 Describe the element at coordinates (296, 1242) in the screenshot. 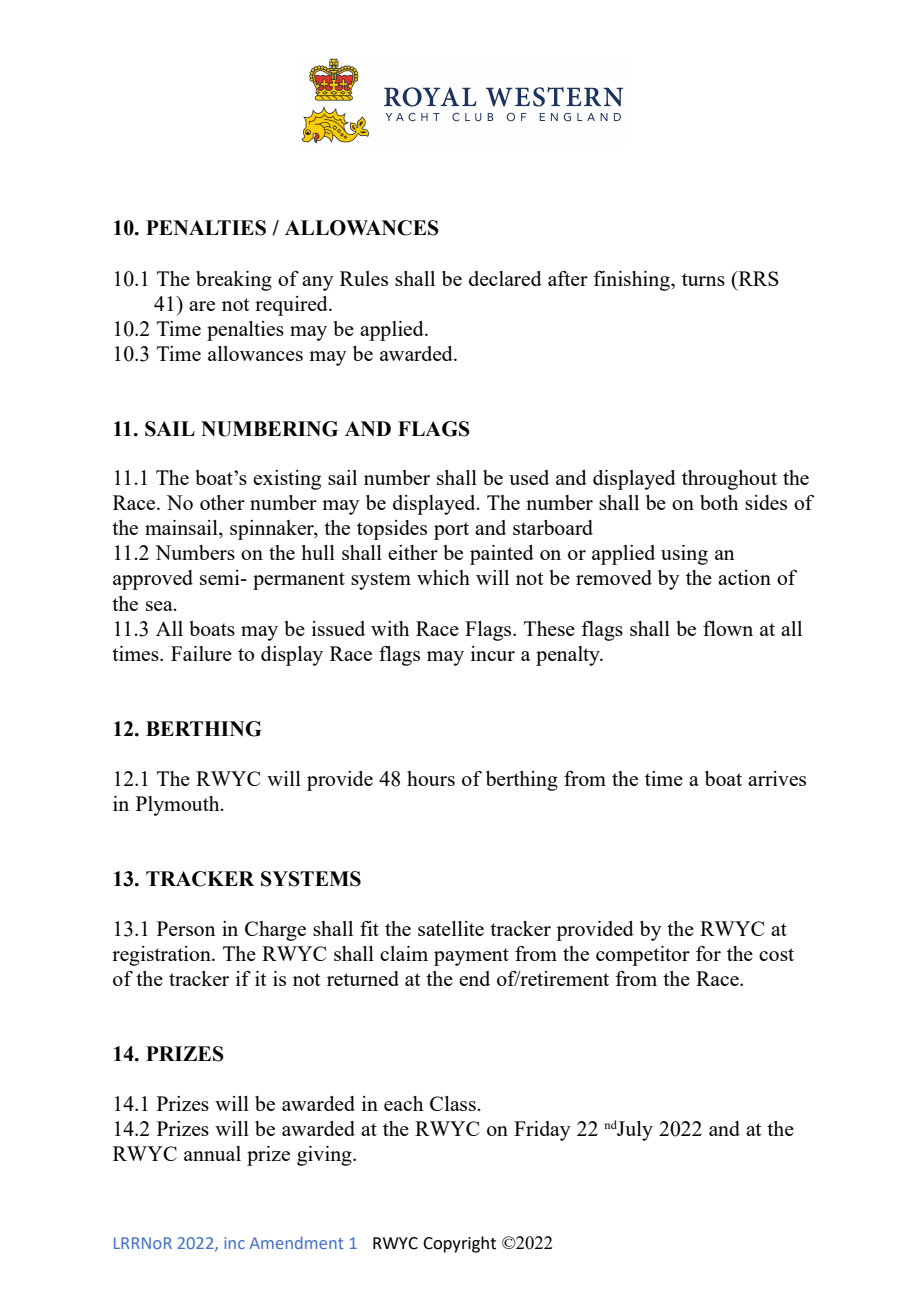

I see `Amendment` at that location.
